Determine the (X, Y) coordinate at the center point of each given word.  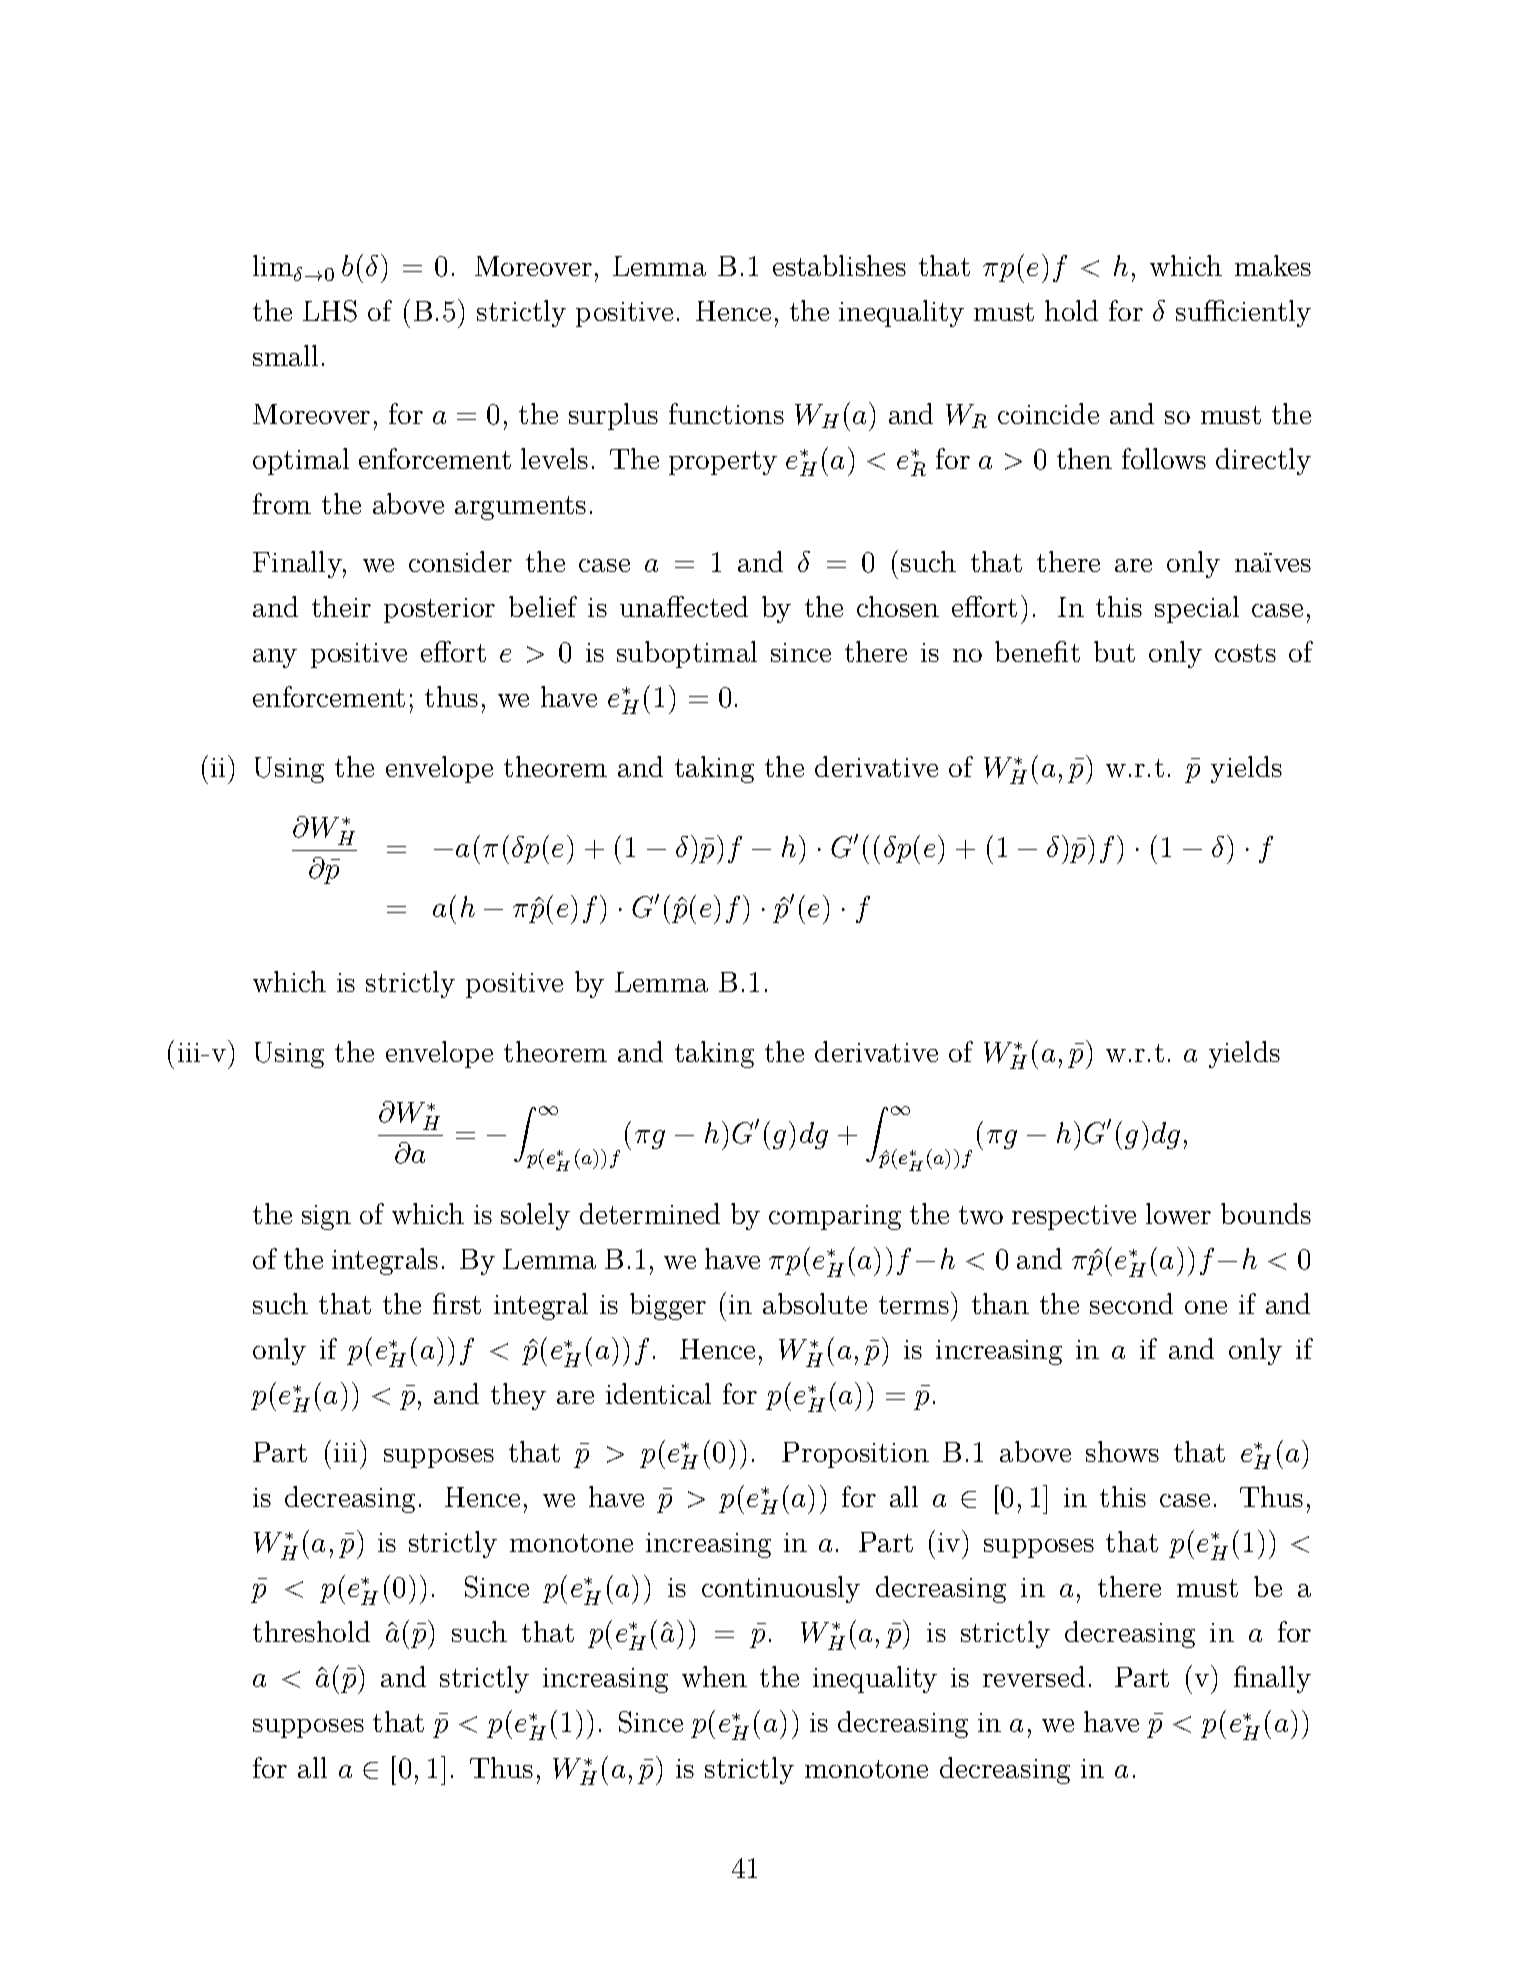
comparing (835, 1217)
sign (326, 1217)
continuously (781, 1589)
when (714, 1676)
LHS (330, 311)
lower (1178, 1213)
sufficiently (1243, 313)
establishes (839, 265)
